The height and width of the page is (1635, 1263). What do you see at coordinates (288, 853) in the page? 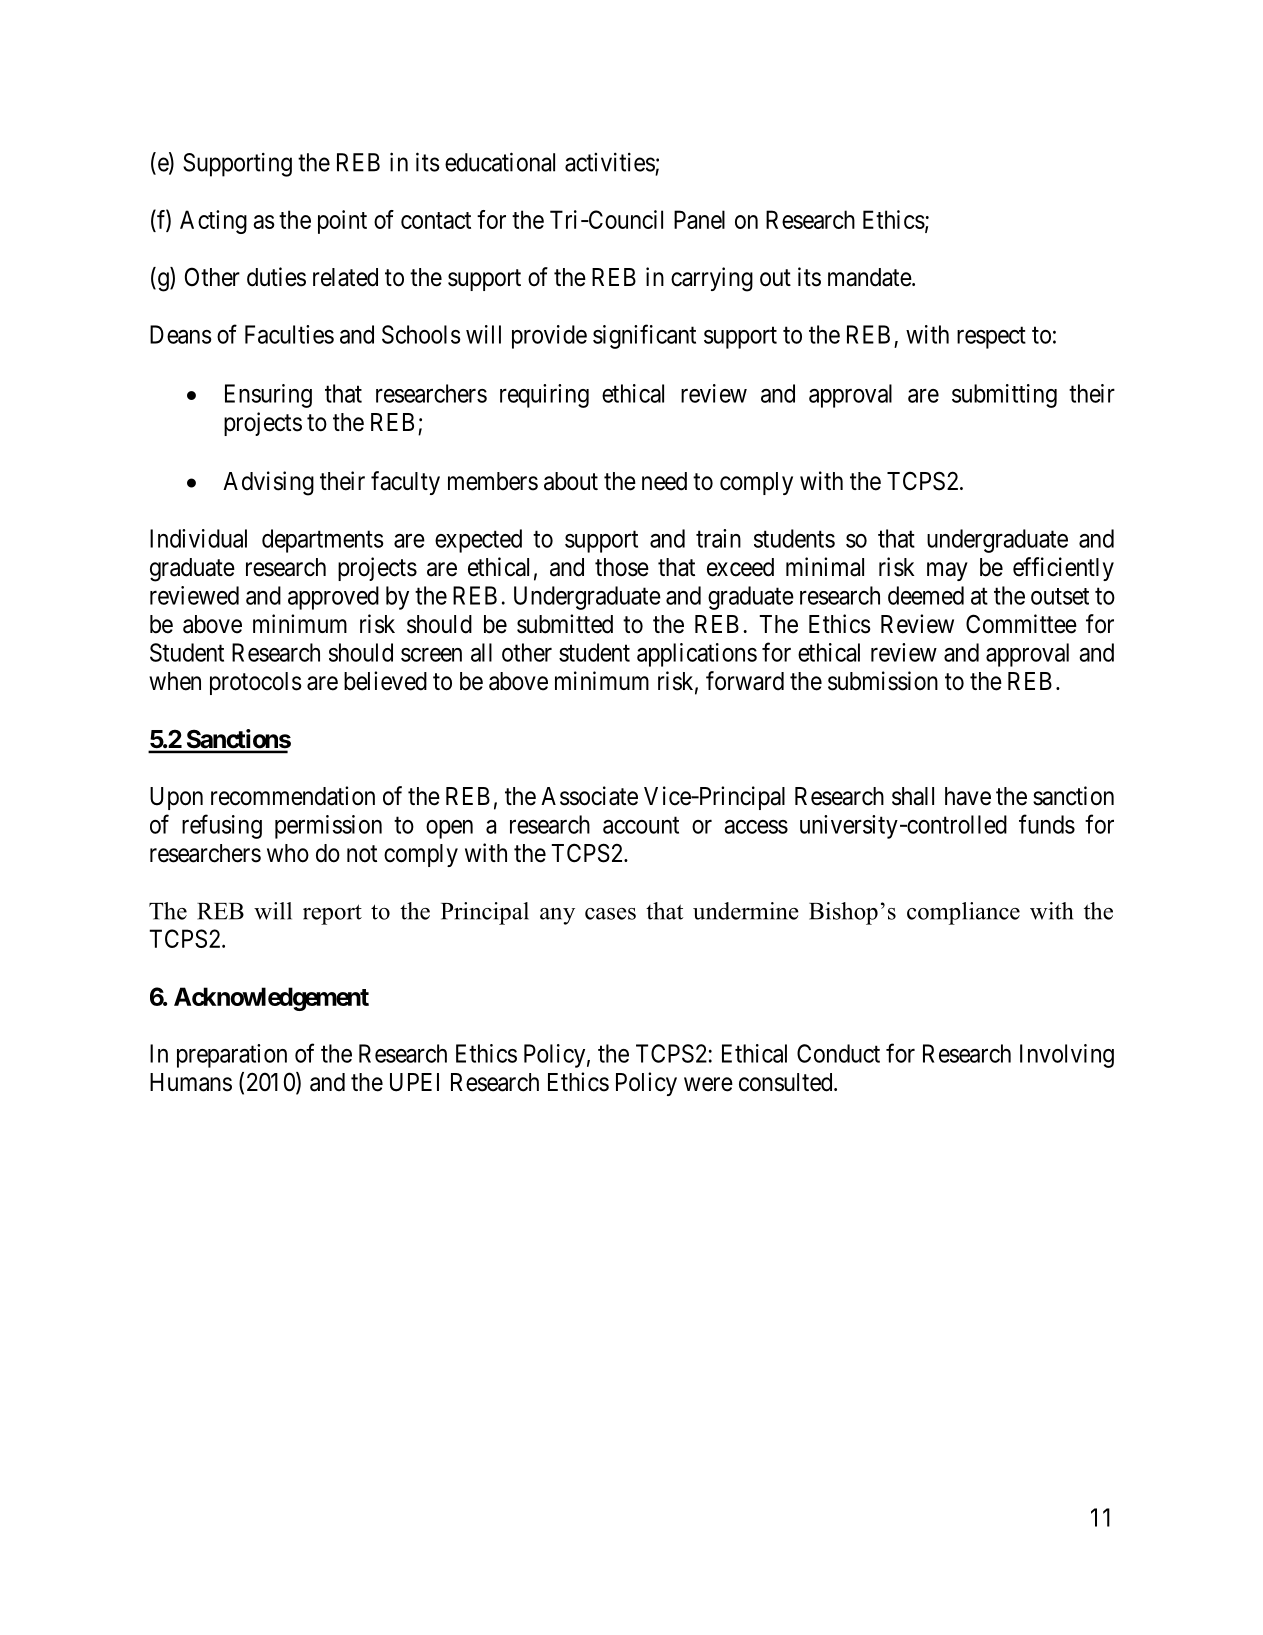
I see `who` at bounding box center [288, 853].
